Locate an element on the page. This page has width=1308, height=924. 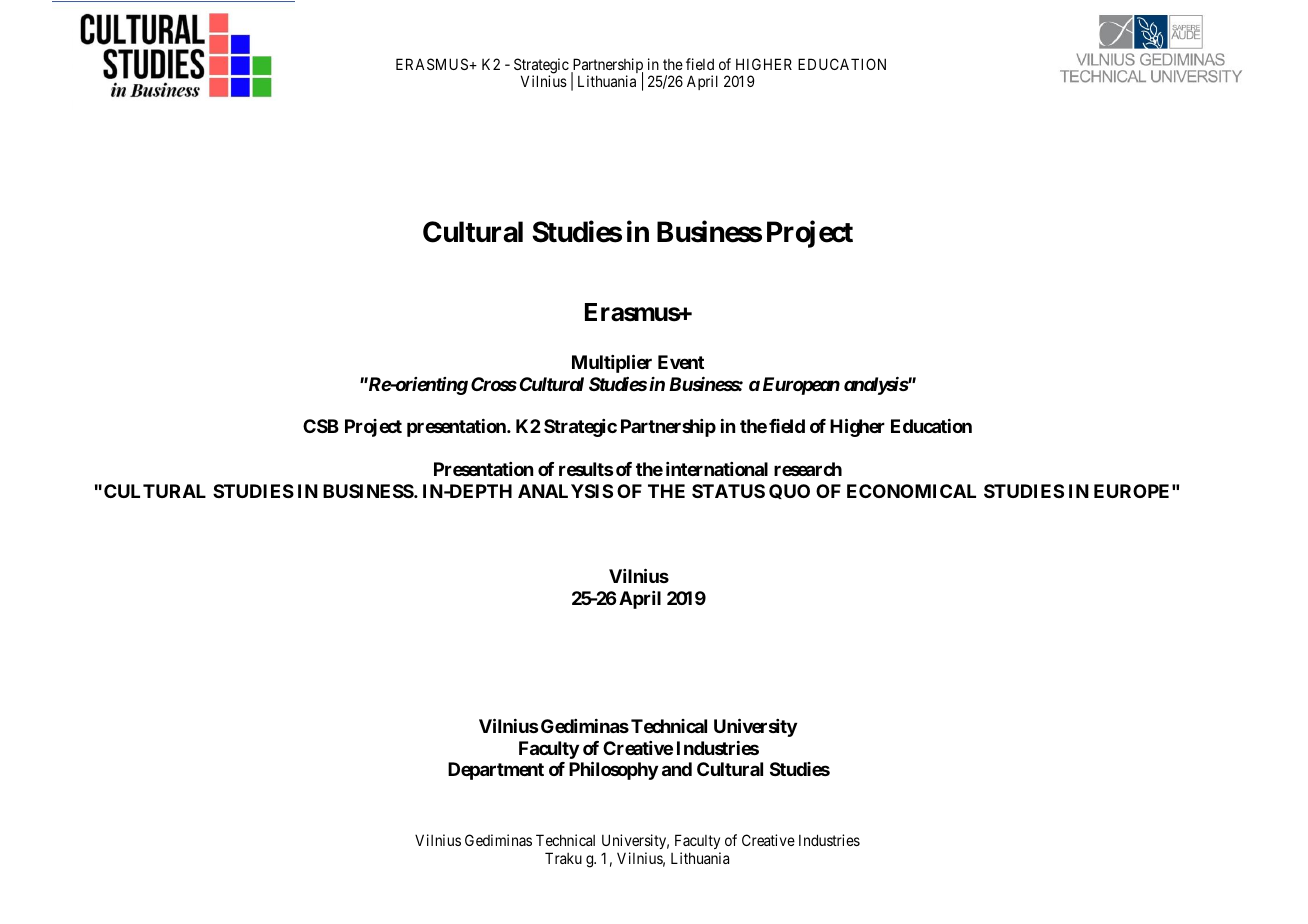
STATUS is located at coordinates (728, 491).
